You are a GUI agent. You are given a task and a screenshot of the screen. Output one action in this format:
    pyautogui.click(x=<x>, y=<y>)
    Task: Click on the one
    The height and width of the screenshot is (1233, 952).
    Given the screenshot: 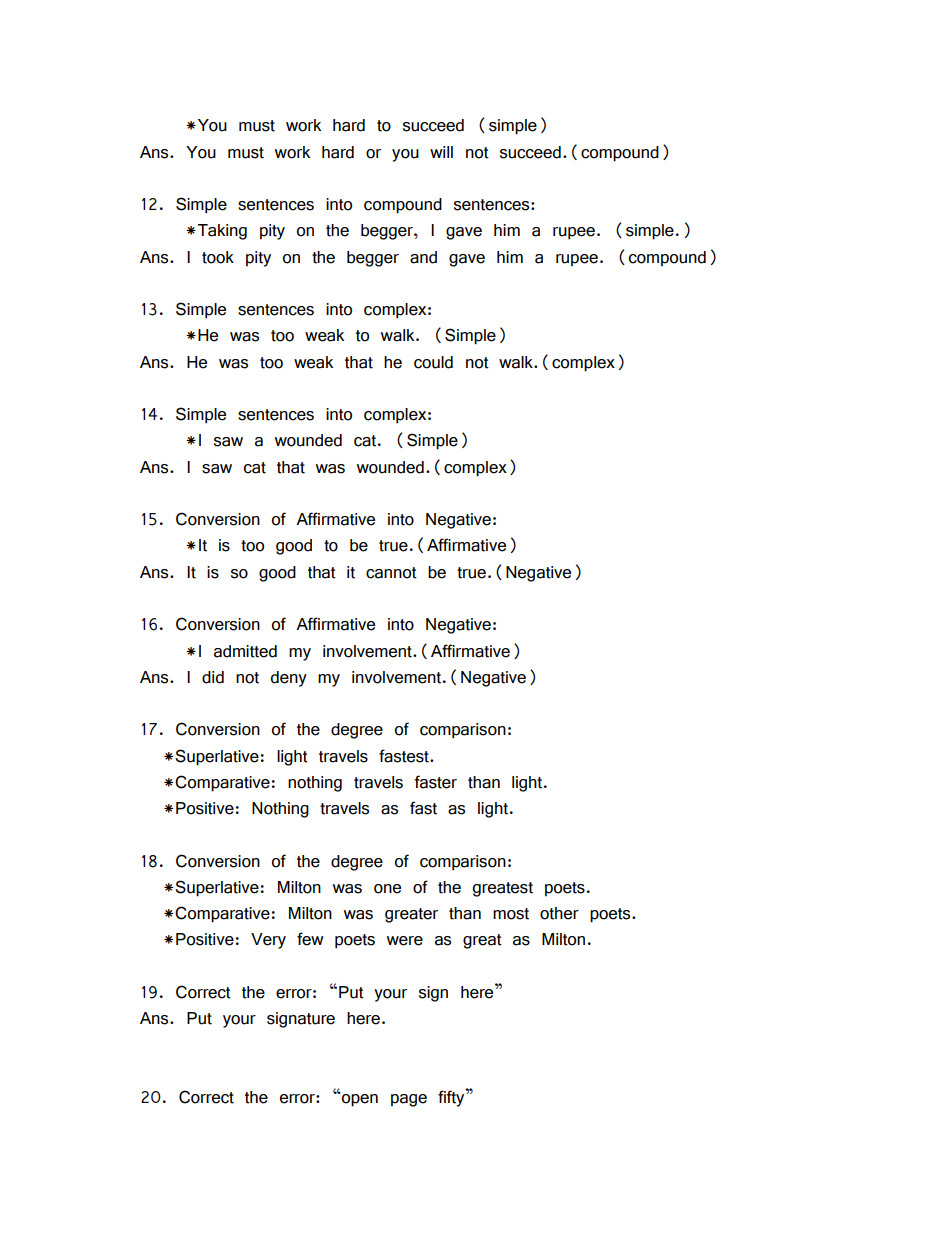 What is the action you would take?
    pyautogui.click(x=387, y=889)
